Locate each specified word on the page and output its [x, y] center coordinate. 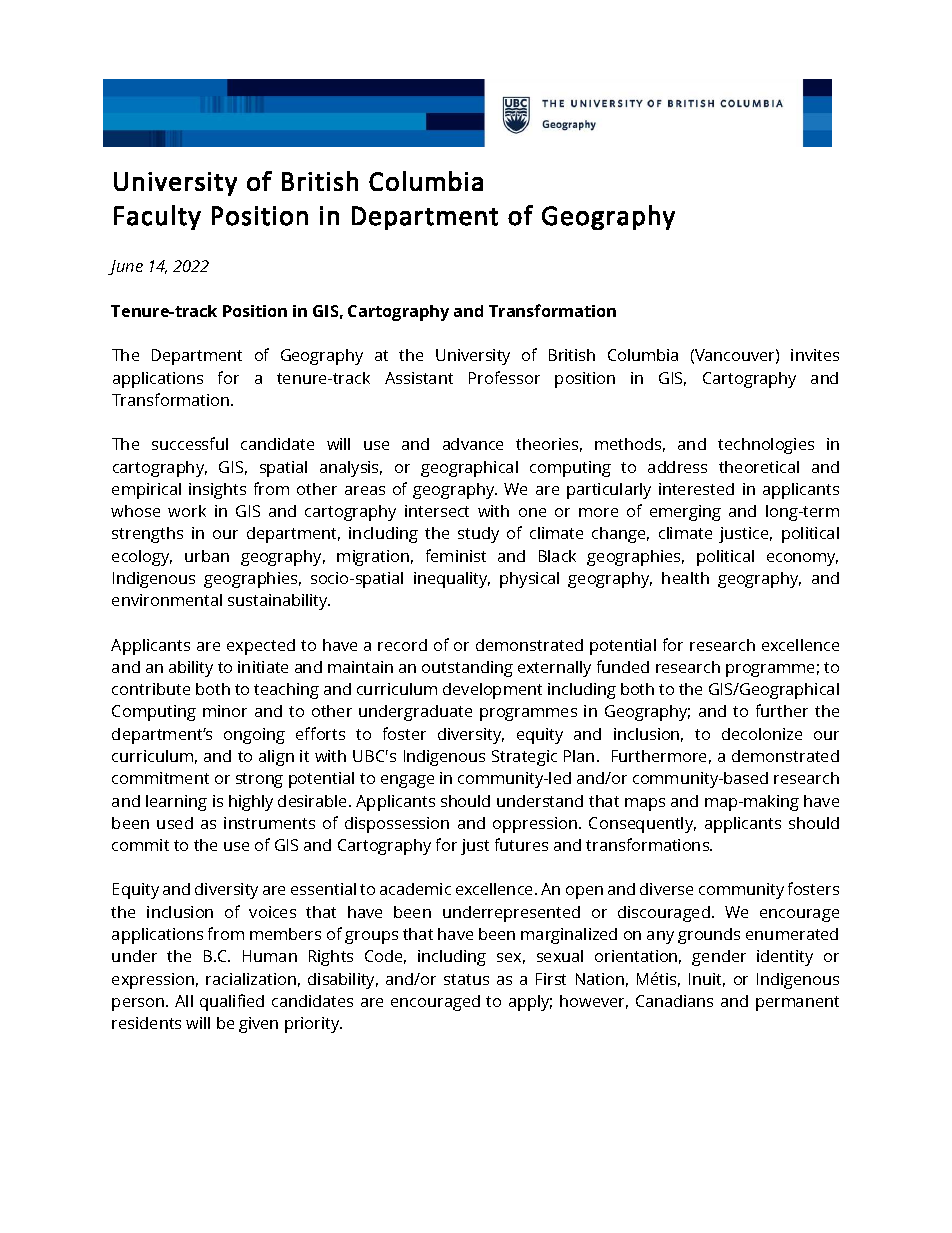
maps [645, 804]
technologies [766, 446]
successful [190, 443]
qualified [232, 1002]
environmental [167, 600]
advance [473, 444]
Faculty [157, 217]
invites [815, 355]
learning [176, 803]
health [685, 578]
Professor [504, 377]
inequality [452, 580]
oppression [535, 825]
